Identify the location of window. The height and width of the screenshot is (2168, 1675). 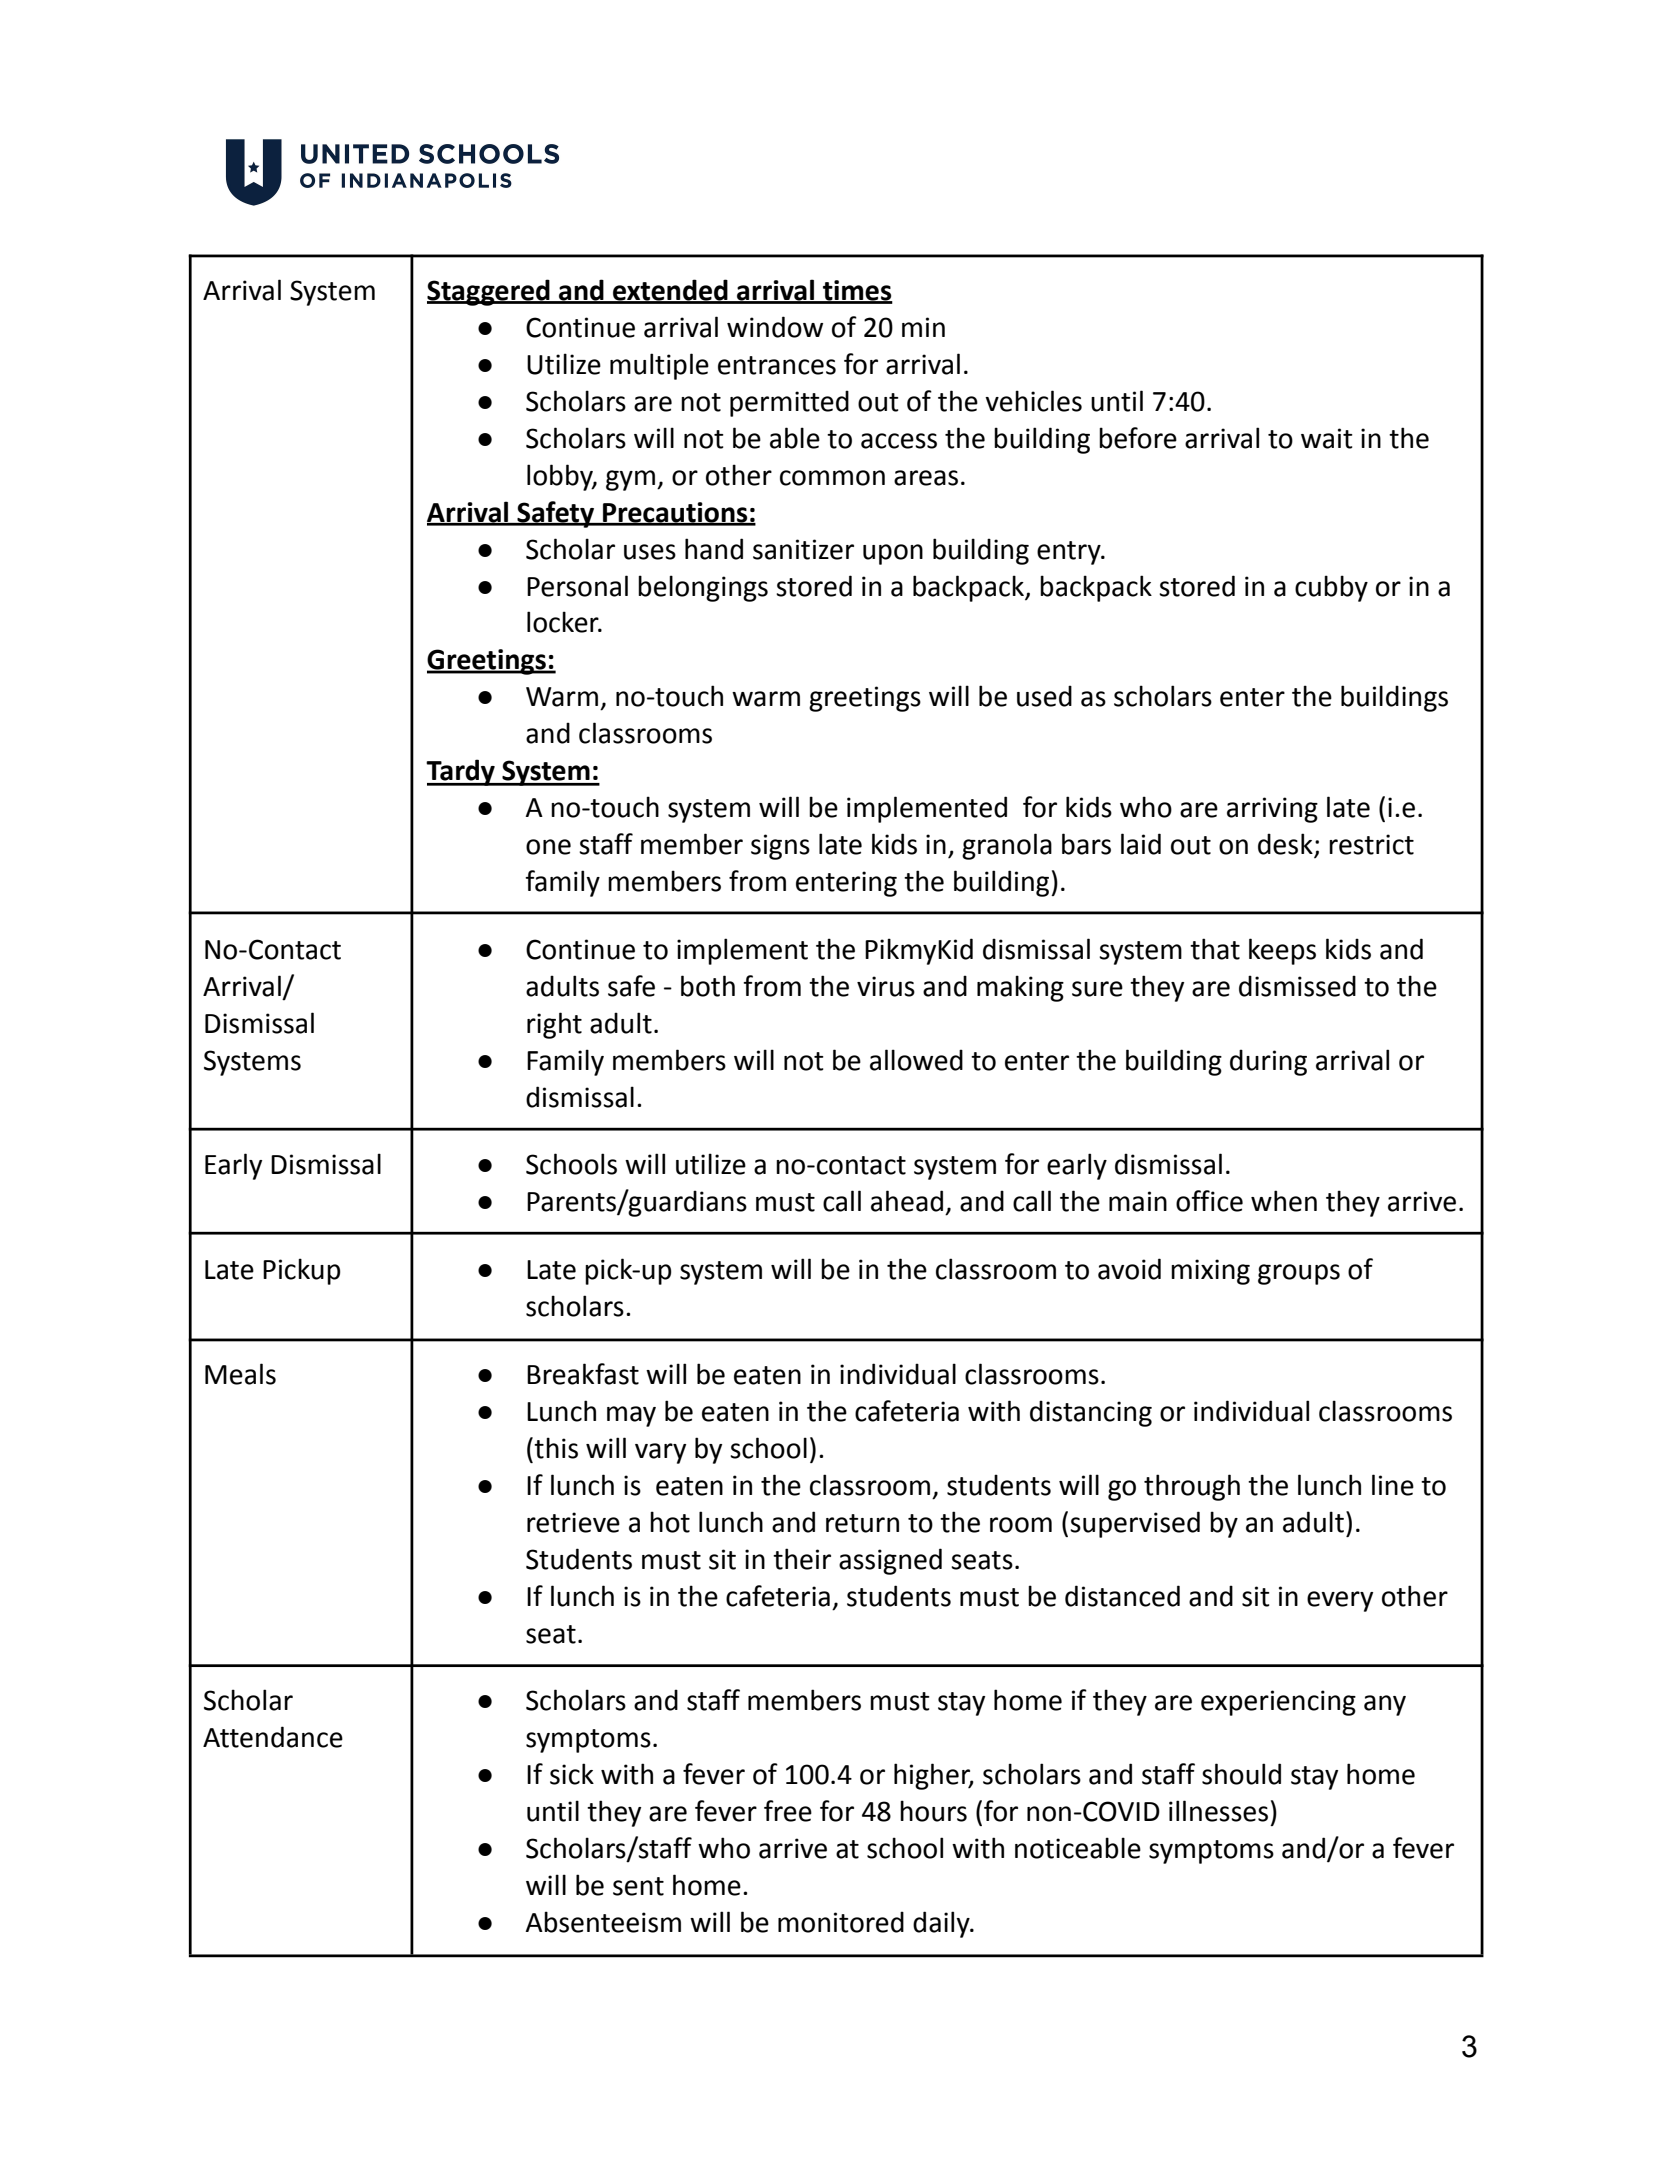
(775, 327).
